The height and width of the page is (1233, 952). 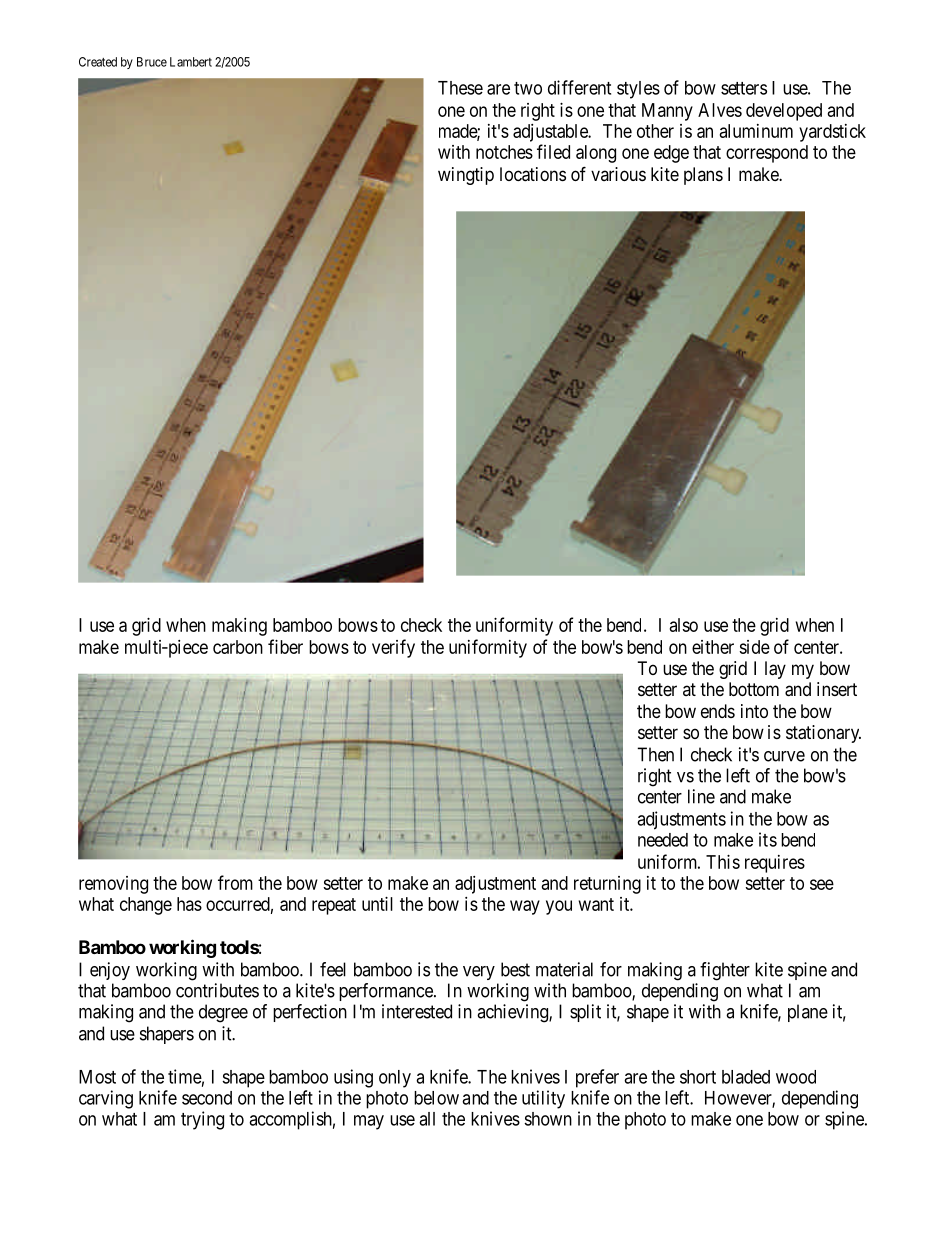 What do you see at coordinates (207, 1098) in the page?
I see `second` at bounding box center [207, 1098].
